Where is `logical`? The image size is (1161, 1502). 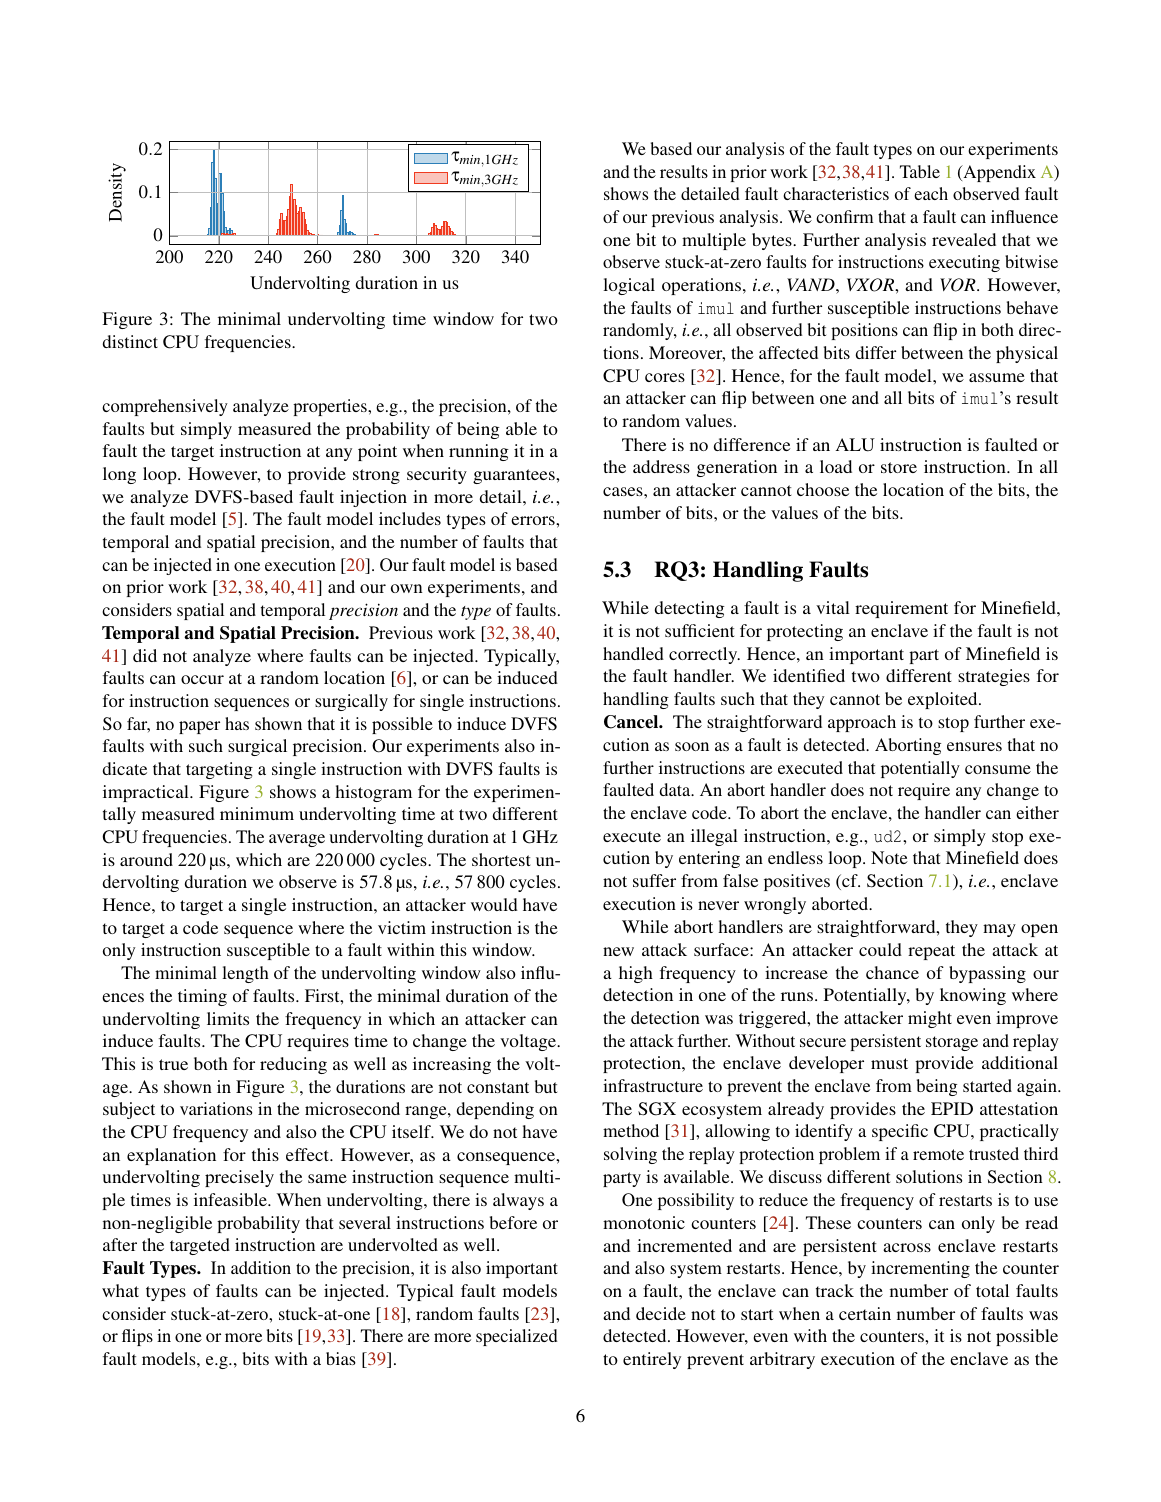
logical is located at coordinates (629, 286).
